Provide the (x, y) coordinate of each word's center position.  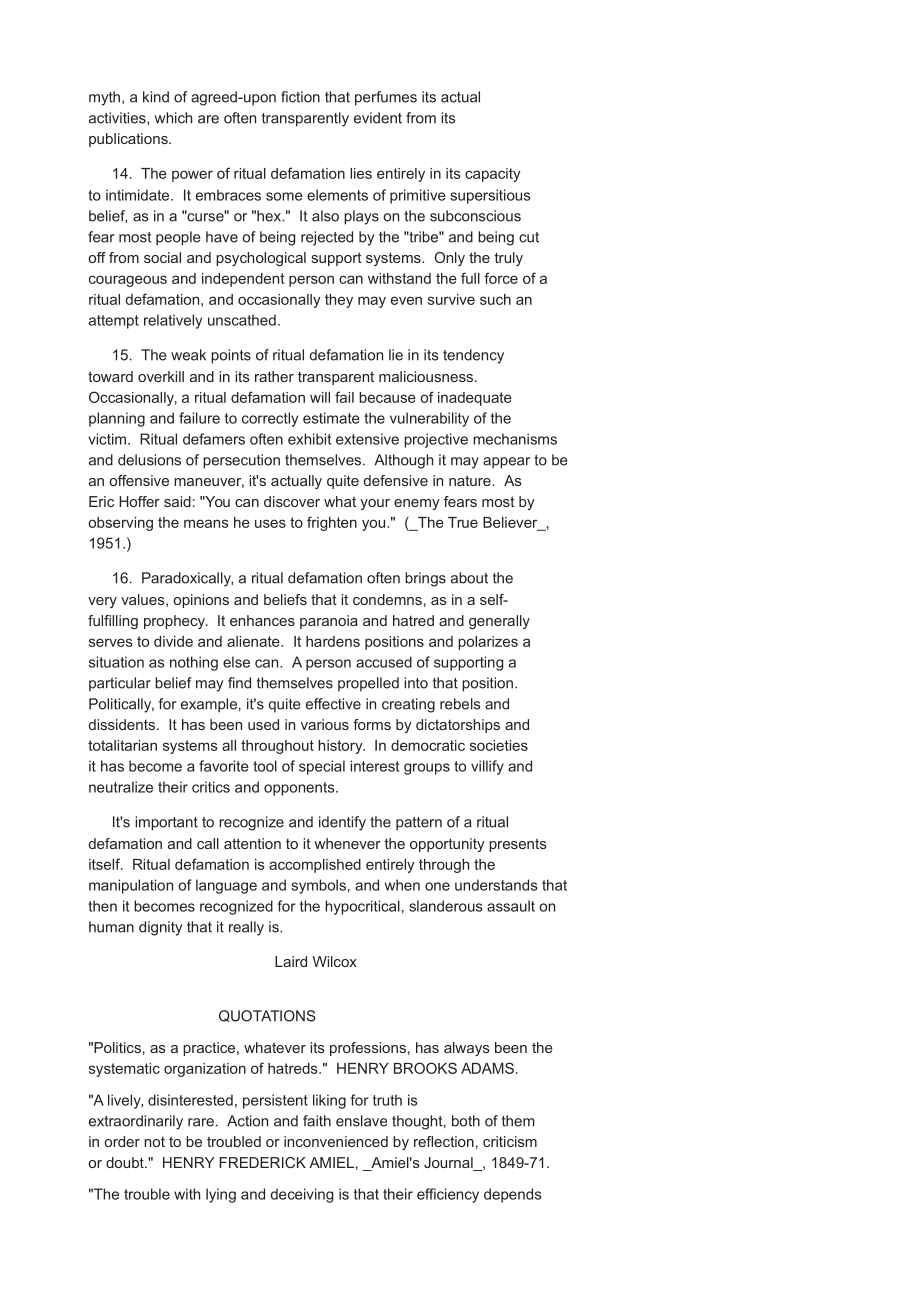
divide (173, 641)
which (173, 118)
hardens (333, 641)
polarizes (488, 643)
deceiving (302, 1195)
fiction (300, 97)
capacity (493, 175)
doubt (126, 1162)
